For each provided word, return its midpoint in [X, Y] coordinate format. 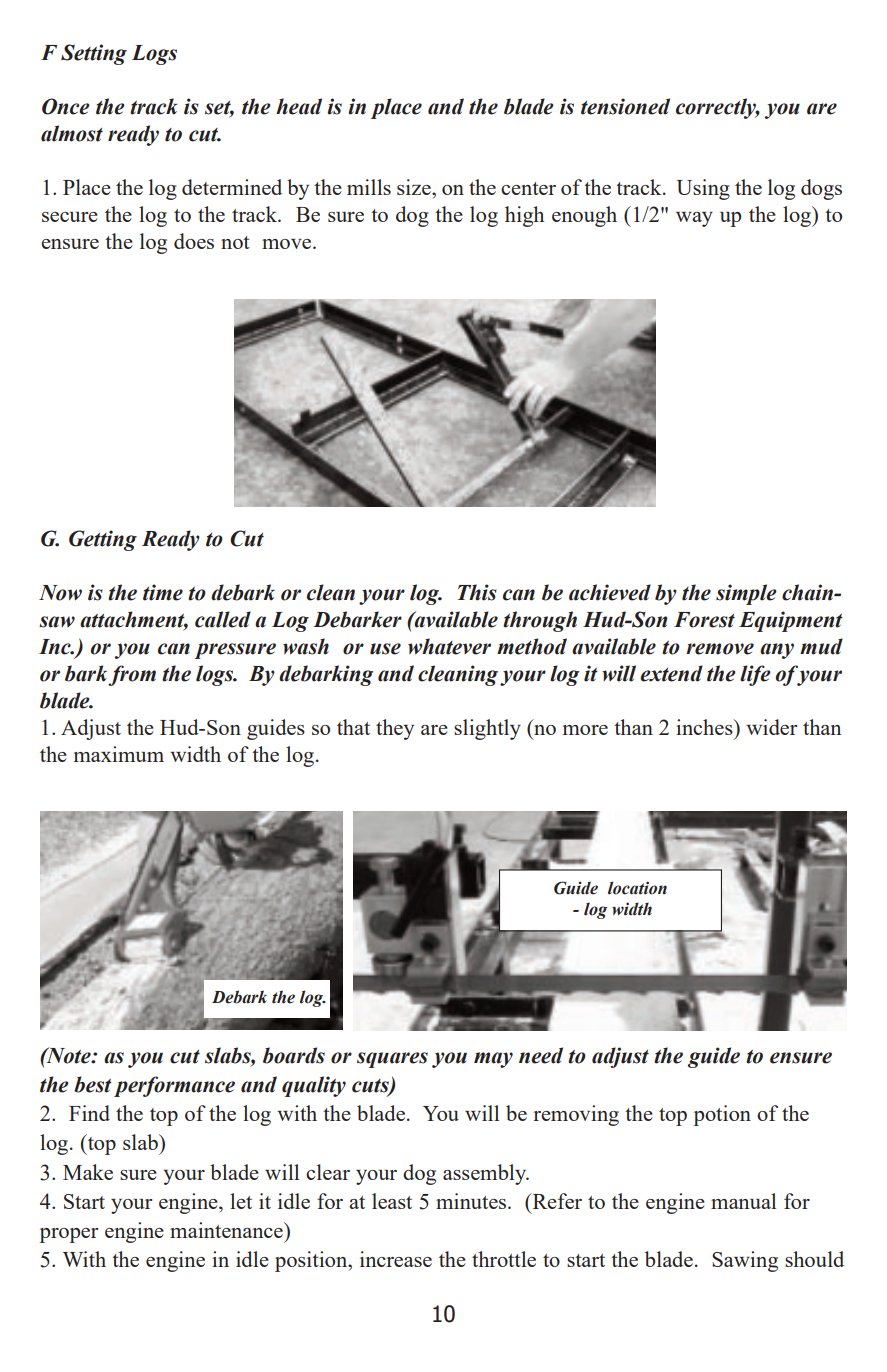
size [415, 187]
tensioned [625, 106]
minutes [472, 1201]
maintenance [227, 1230]
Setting [94, 54]
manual [744, 1201]
